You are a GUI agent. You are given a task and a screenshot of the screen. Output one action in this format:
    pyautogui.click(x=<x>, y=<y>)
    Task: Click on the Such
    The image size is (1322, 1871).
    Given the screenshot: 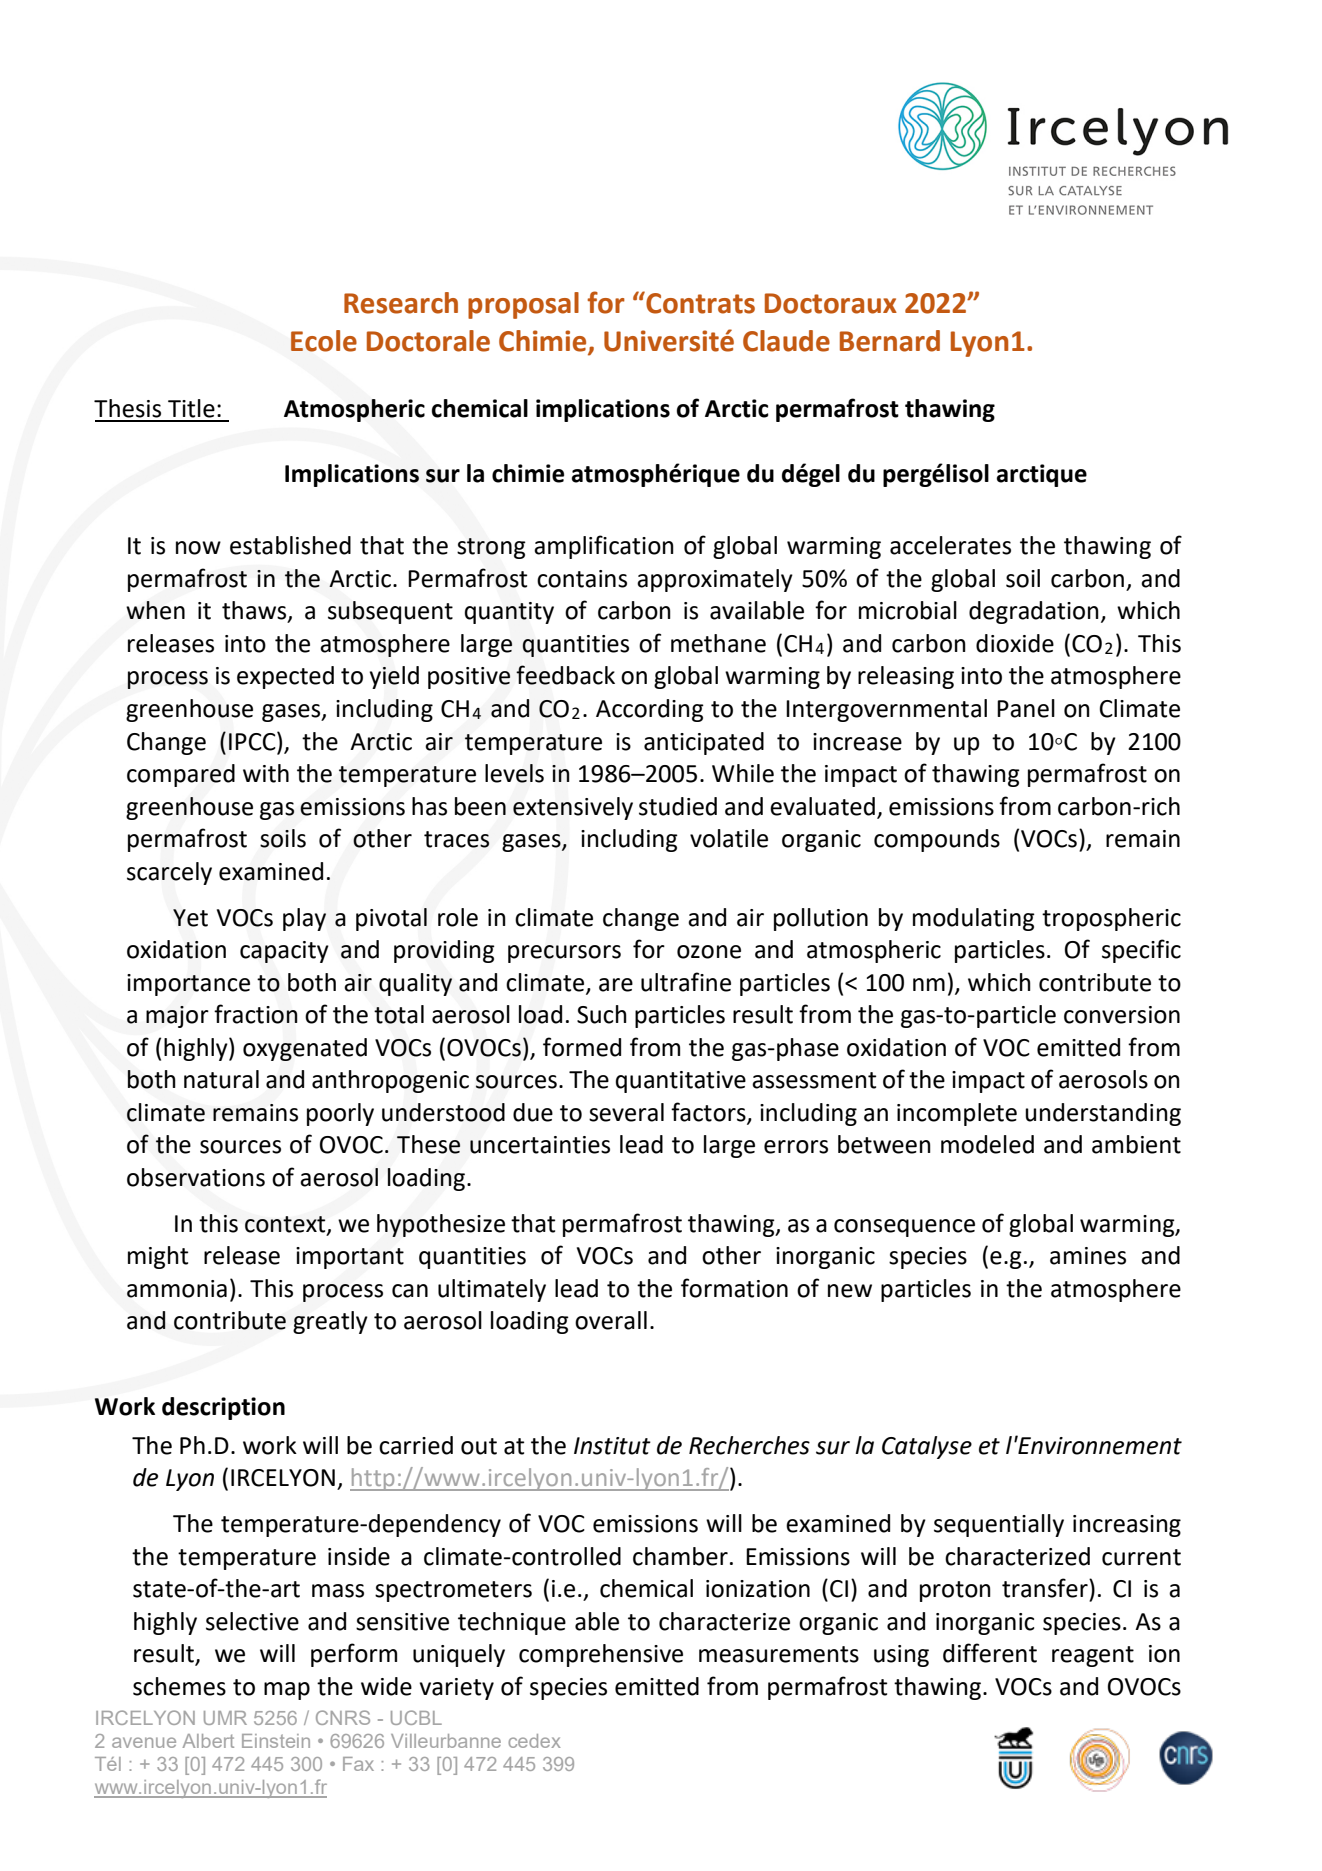 What is the action you would take?
    pyautogui.click(x=602, y=1014)
